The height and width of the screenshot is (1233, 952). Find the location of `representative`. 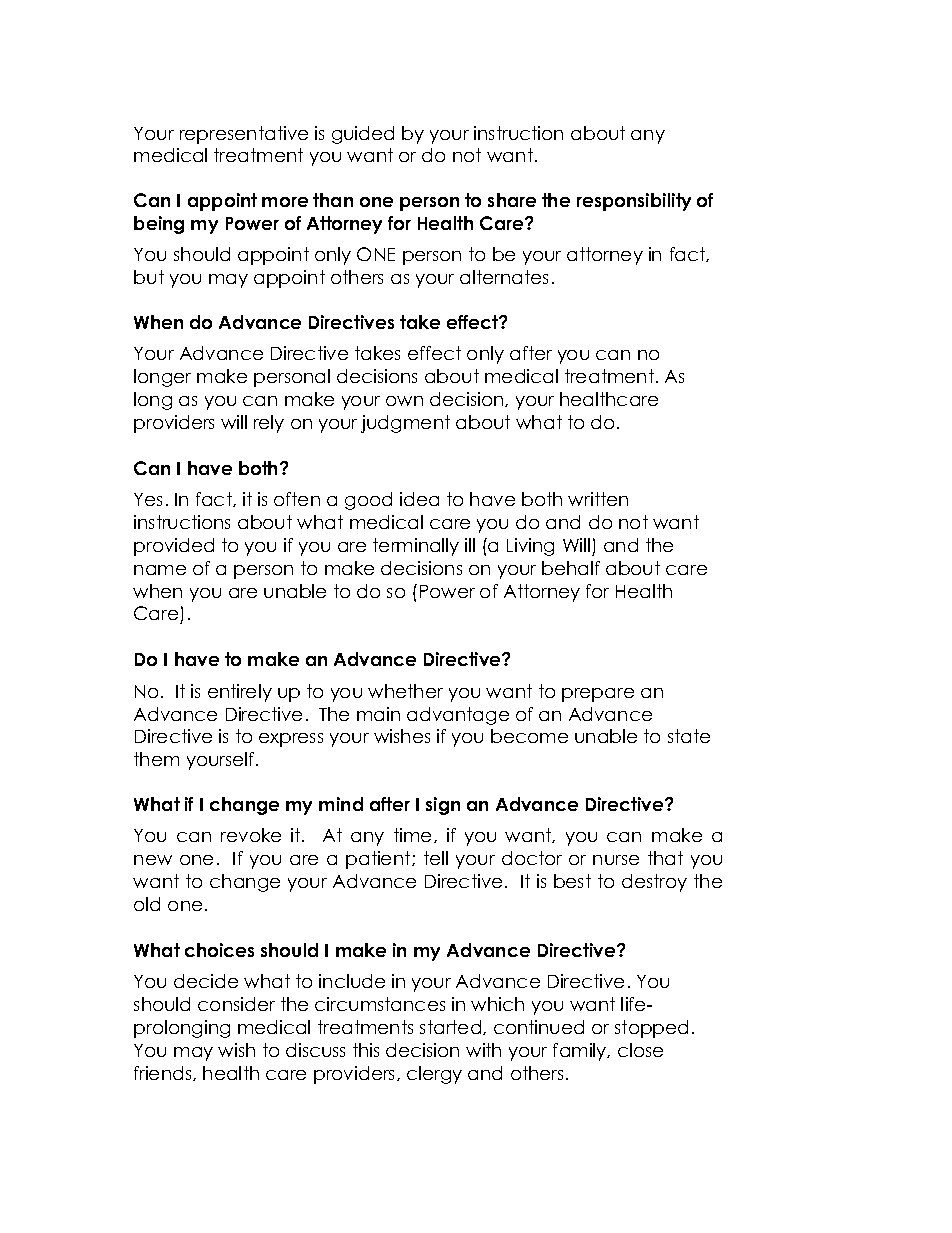

representative is located at coordinates (244, 135).
